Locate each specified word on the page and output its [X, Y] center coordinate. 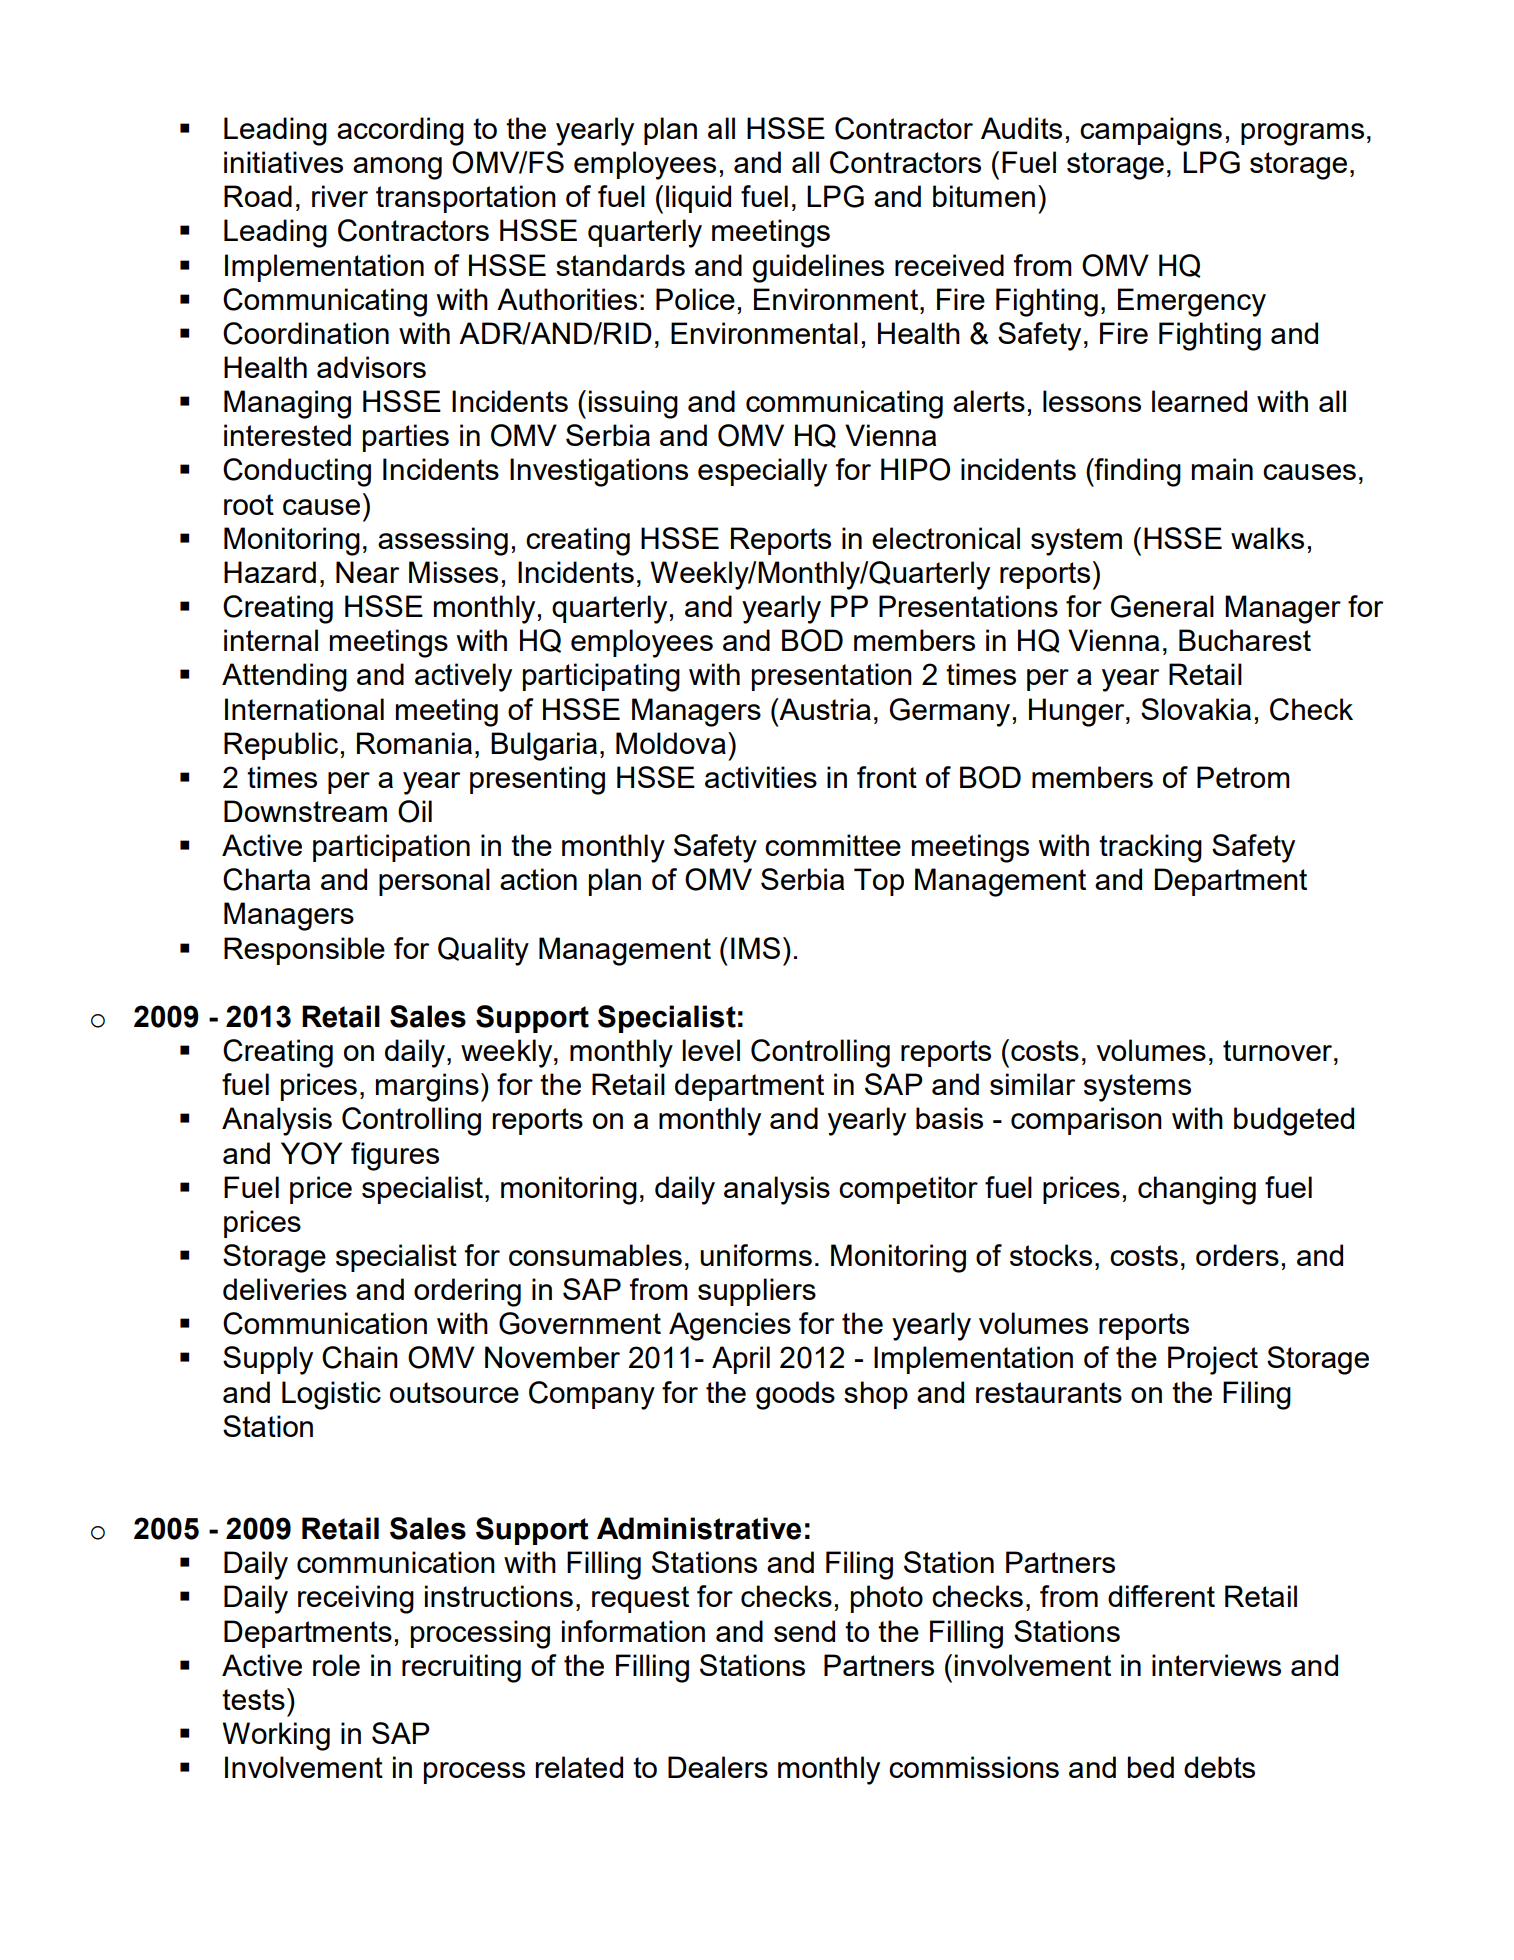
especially [762, 472]
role [336, 1665]
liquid [698, 199]
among [397, 168]
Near [367, 572]
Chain [360, 1357]
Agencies [730, 1326]
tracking [1150, 848]
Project [1213, 1360]
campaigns [1151, 131]
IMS [755, 948]
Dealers [718, 1767]
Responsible [304, 951]
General [1162, 606]
